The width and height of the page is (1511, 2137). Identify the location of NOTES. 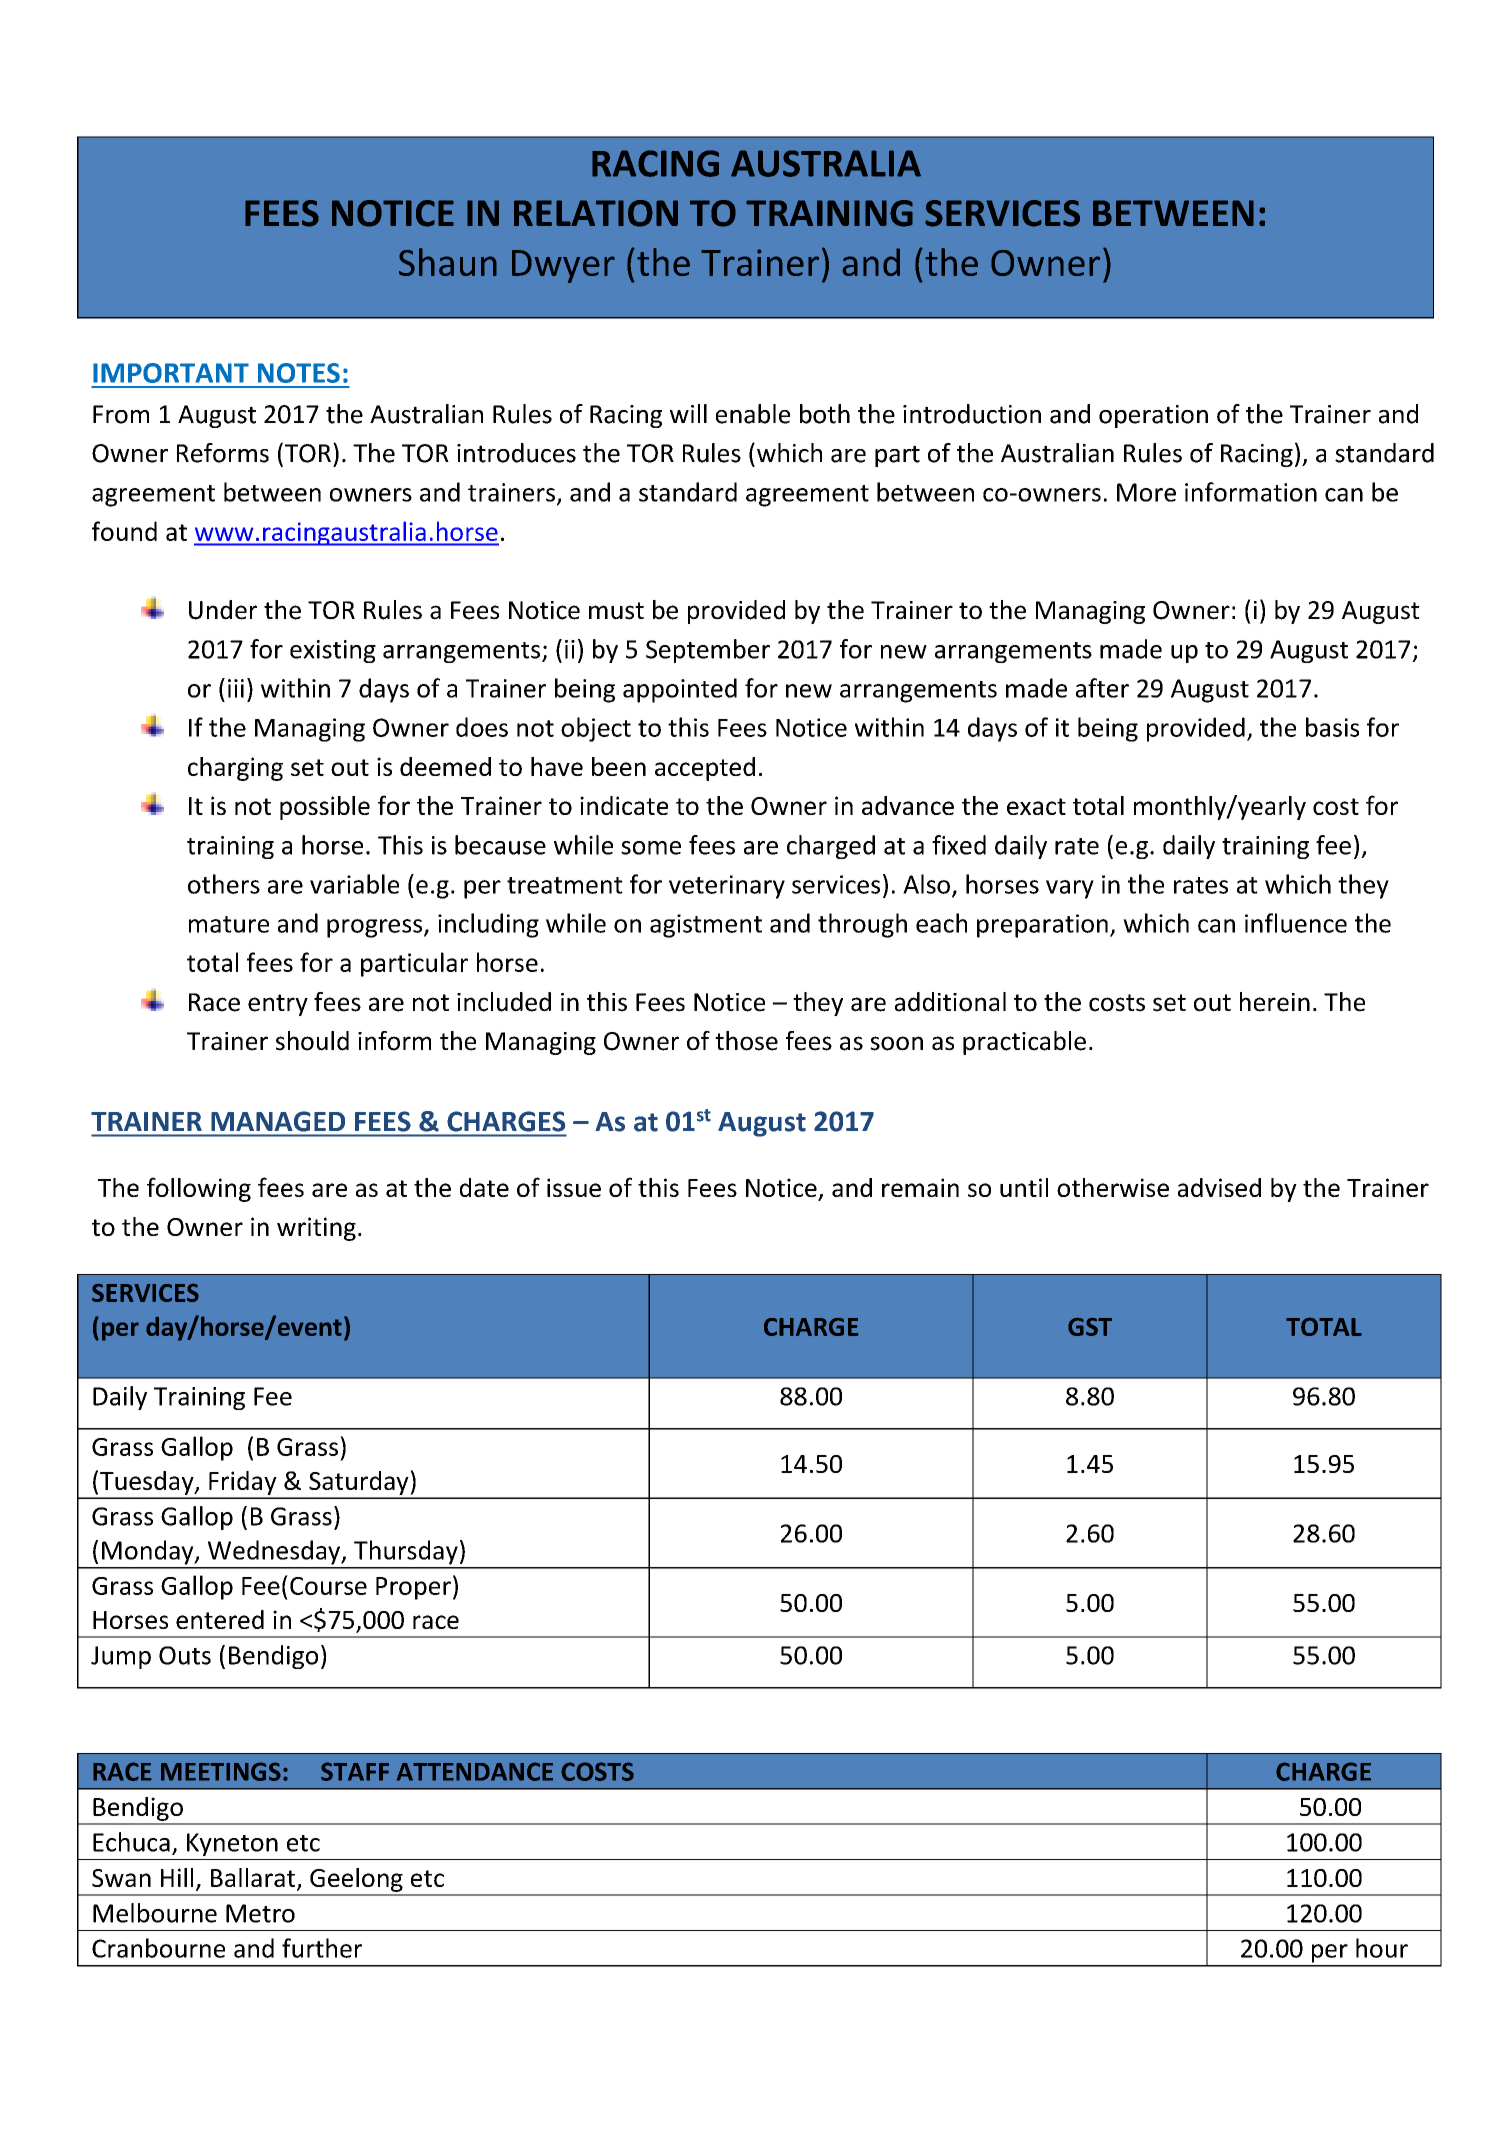
(299, 373).
